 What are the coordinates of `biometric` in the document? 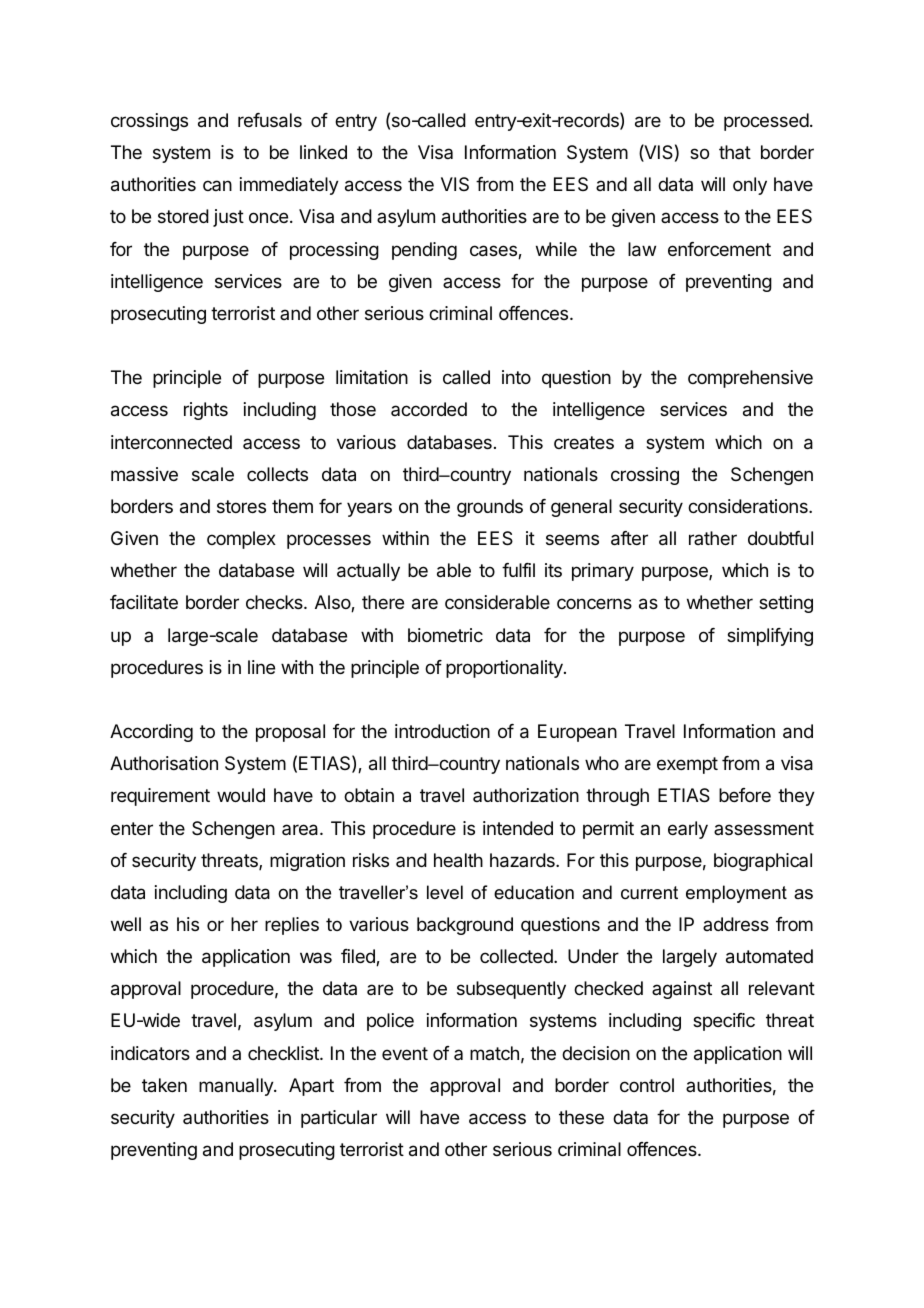 It's located at (445, 635).
